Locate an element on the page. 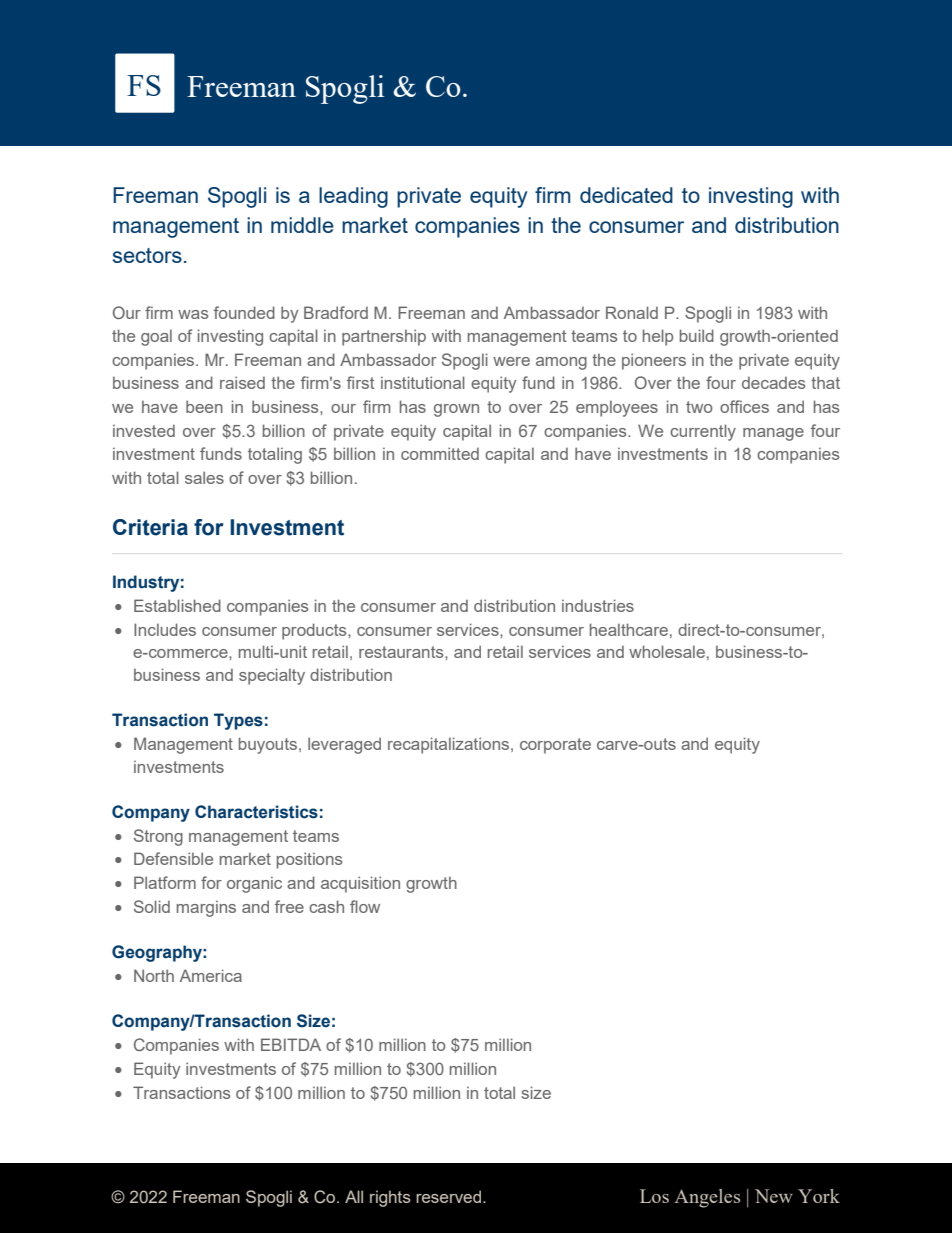 Image resolution: width=952 pixels, height=1233 pixels. America is located at coordinates (211, 975).
